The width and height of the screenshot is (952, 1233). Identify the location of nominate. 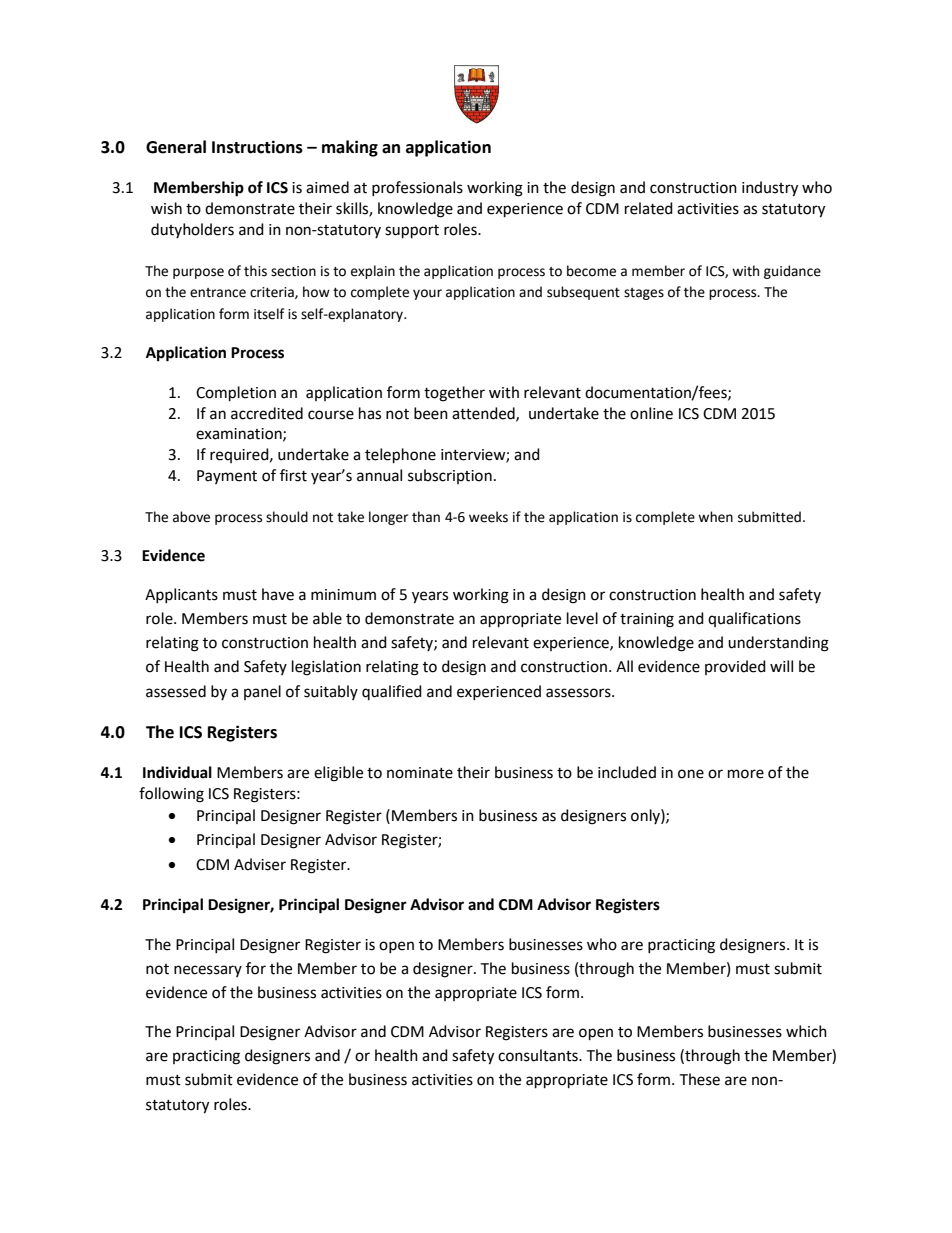
(420, 773).
